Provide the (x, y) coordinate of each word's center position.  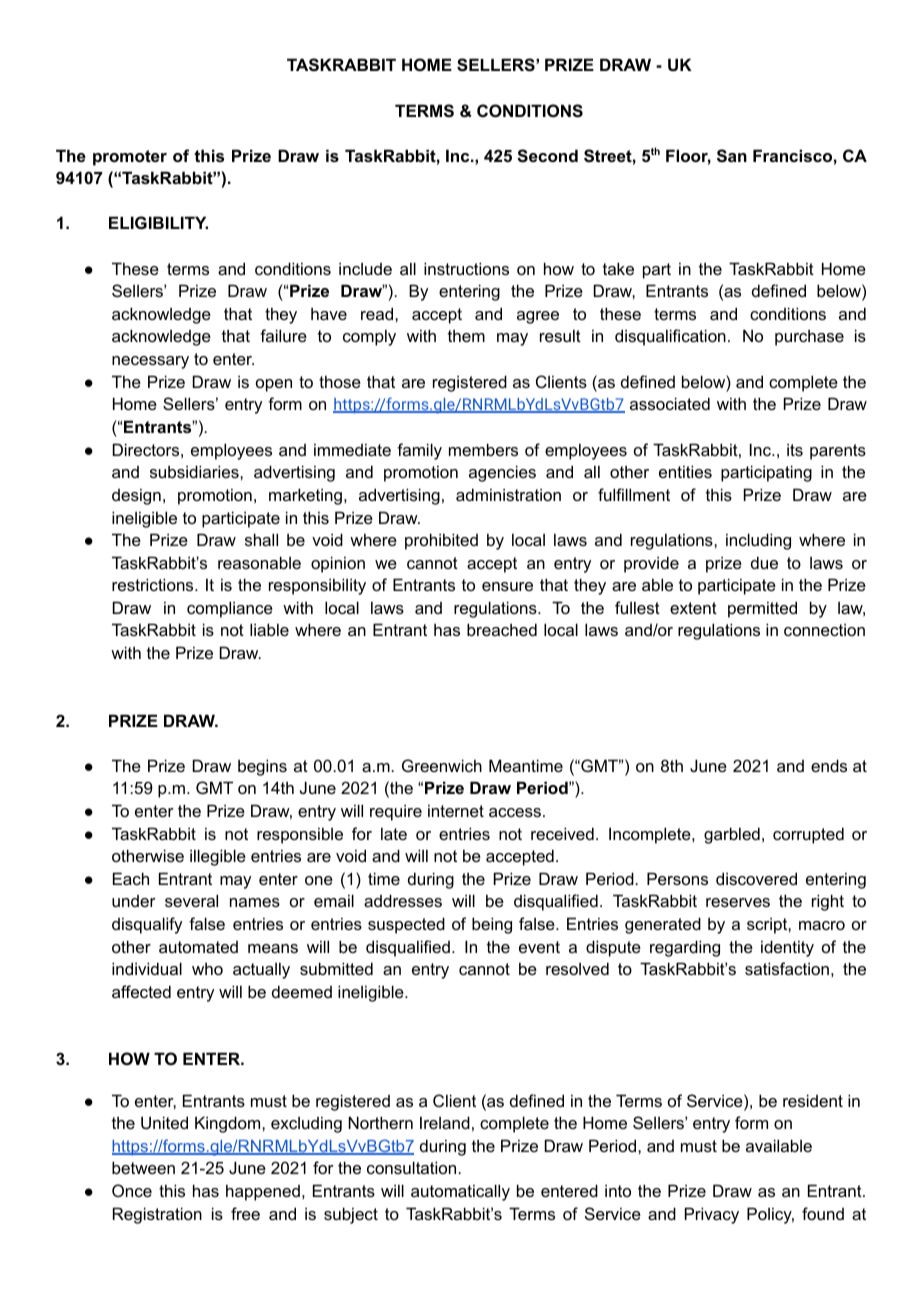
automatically (460, 1192)
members (483, 449)
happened (263, 1192)
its (795, 449)
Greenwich (442, 765)
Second (547, 156)
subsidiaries (195, 471)
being (492, 925)
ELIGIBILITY (158, 222)
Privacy (712, 1215)
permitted (762, 609)
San (732, 156)
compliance (230, 609)
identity (787, 948)
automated (198, 947)
